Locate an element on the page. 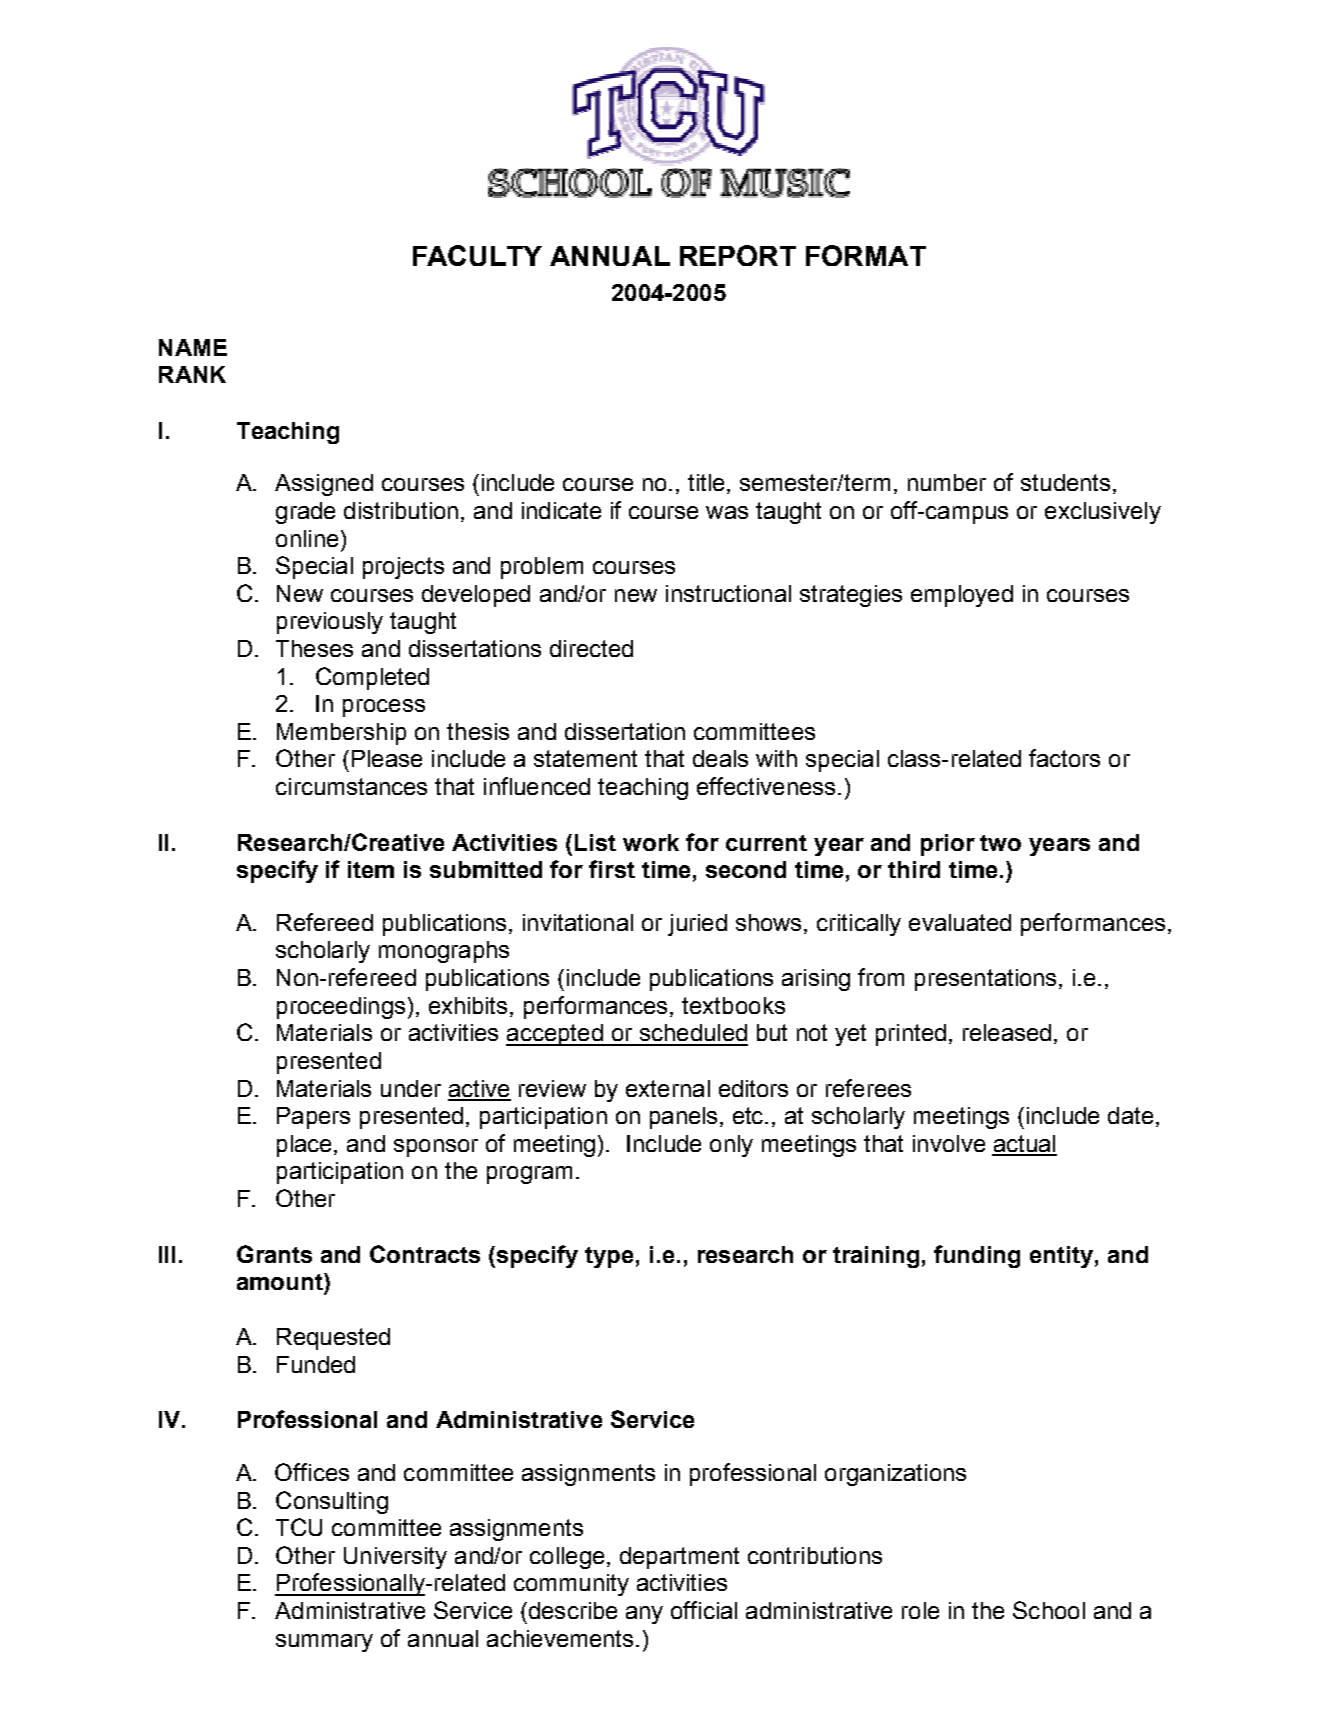 Image resolution: width=1337 pixels, height=1730 pixels. funding is located at coordinates (977, 1256).
